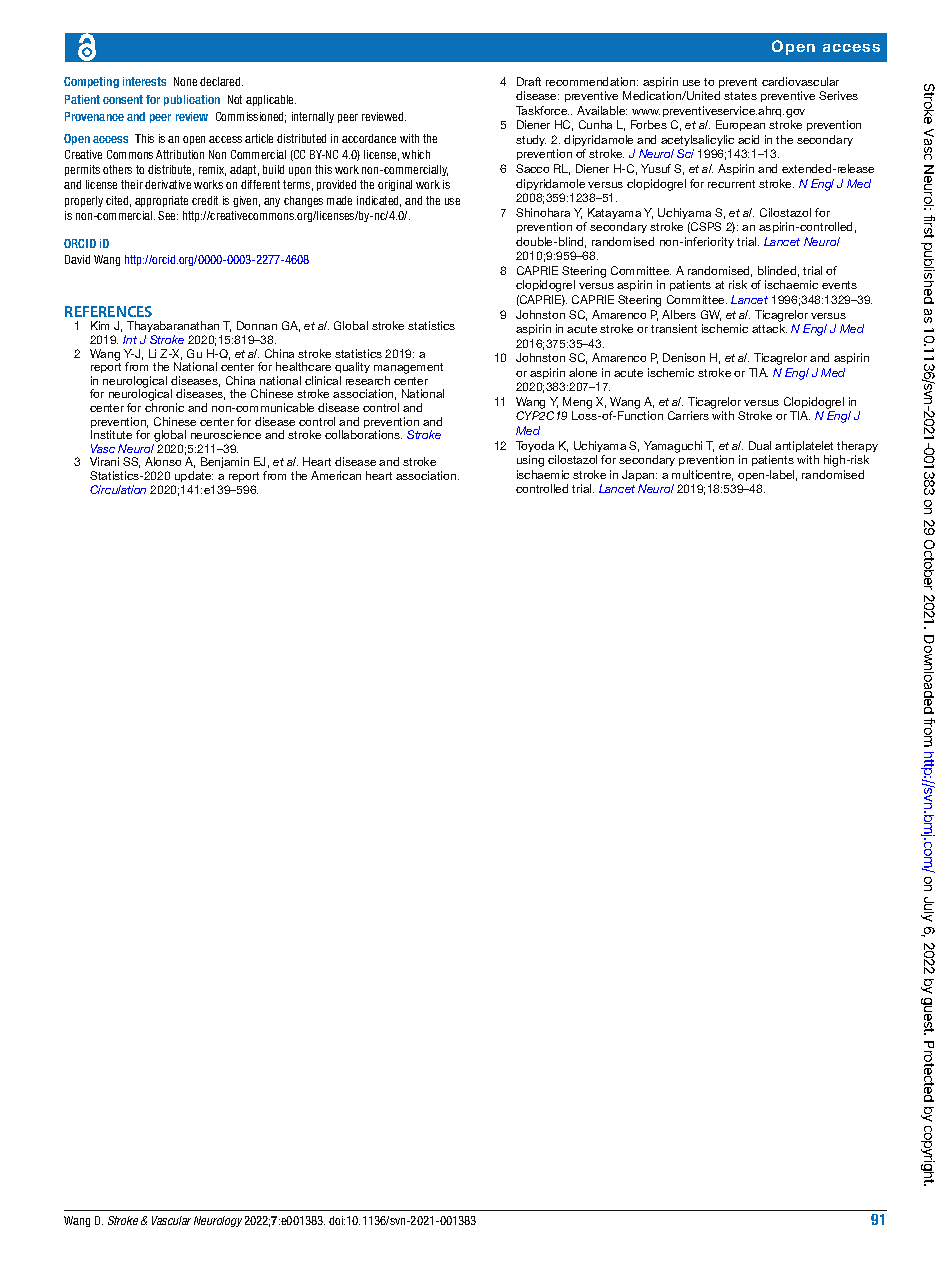 The height and width of the page is (1270, 952). What do you see at coordinates (395, 185) in the page?
I see `original` at bounding box center [395, 185].
